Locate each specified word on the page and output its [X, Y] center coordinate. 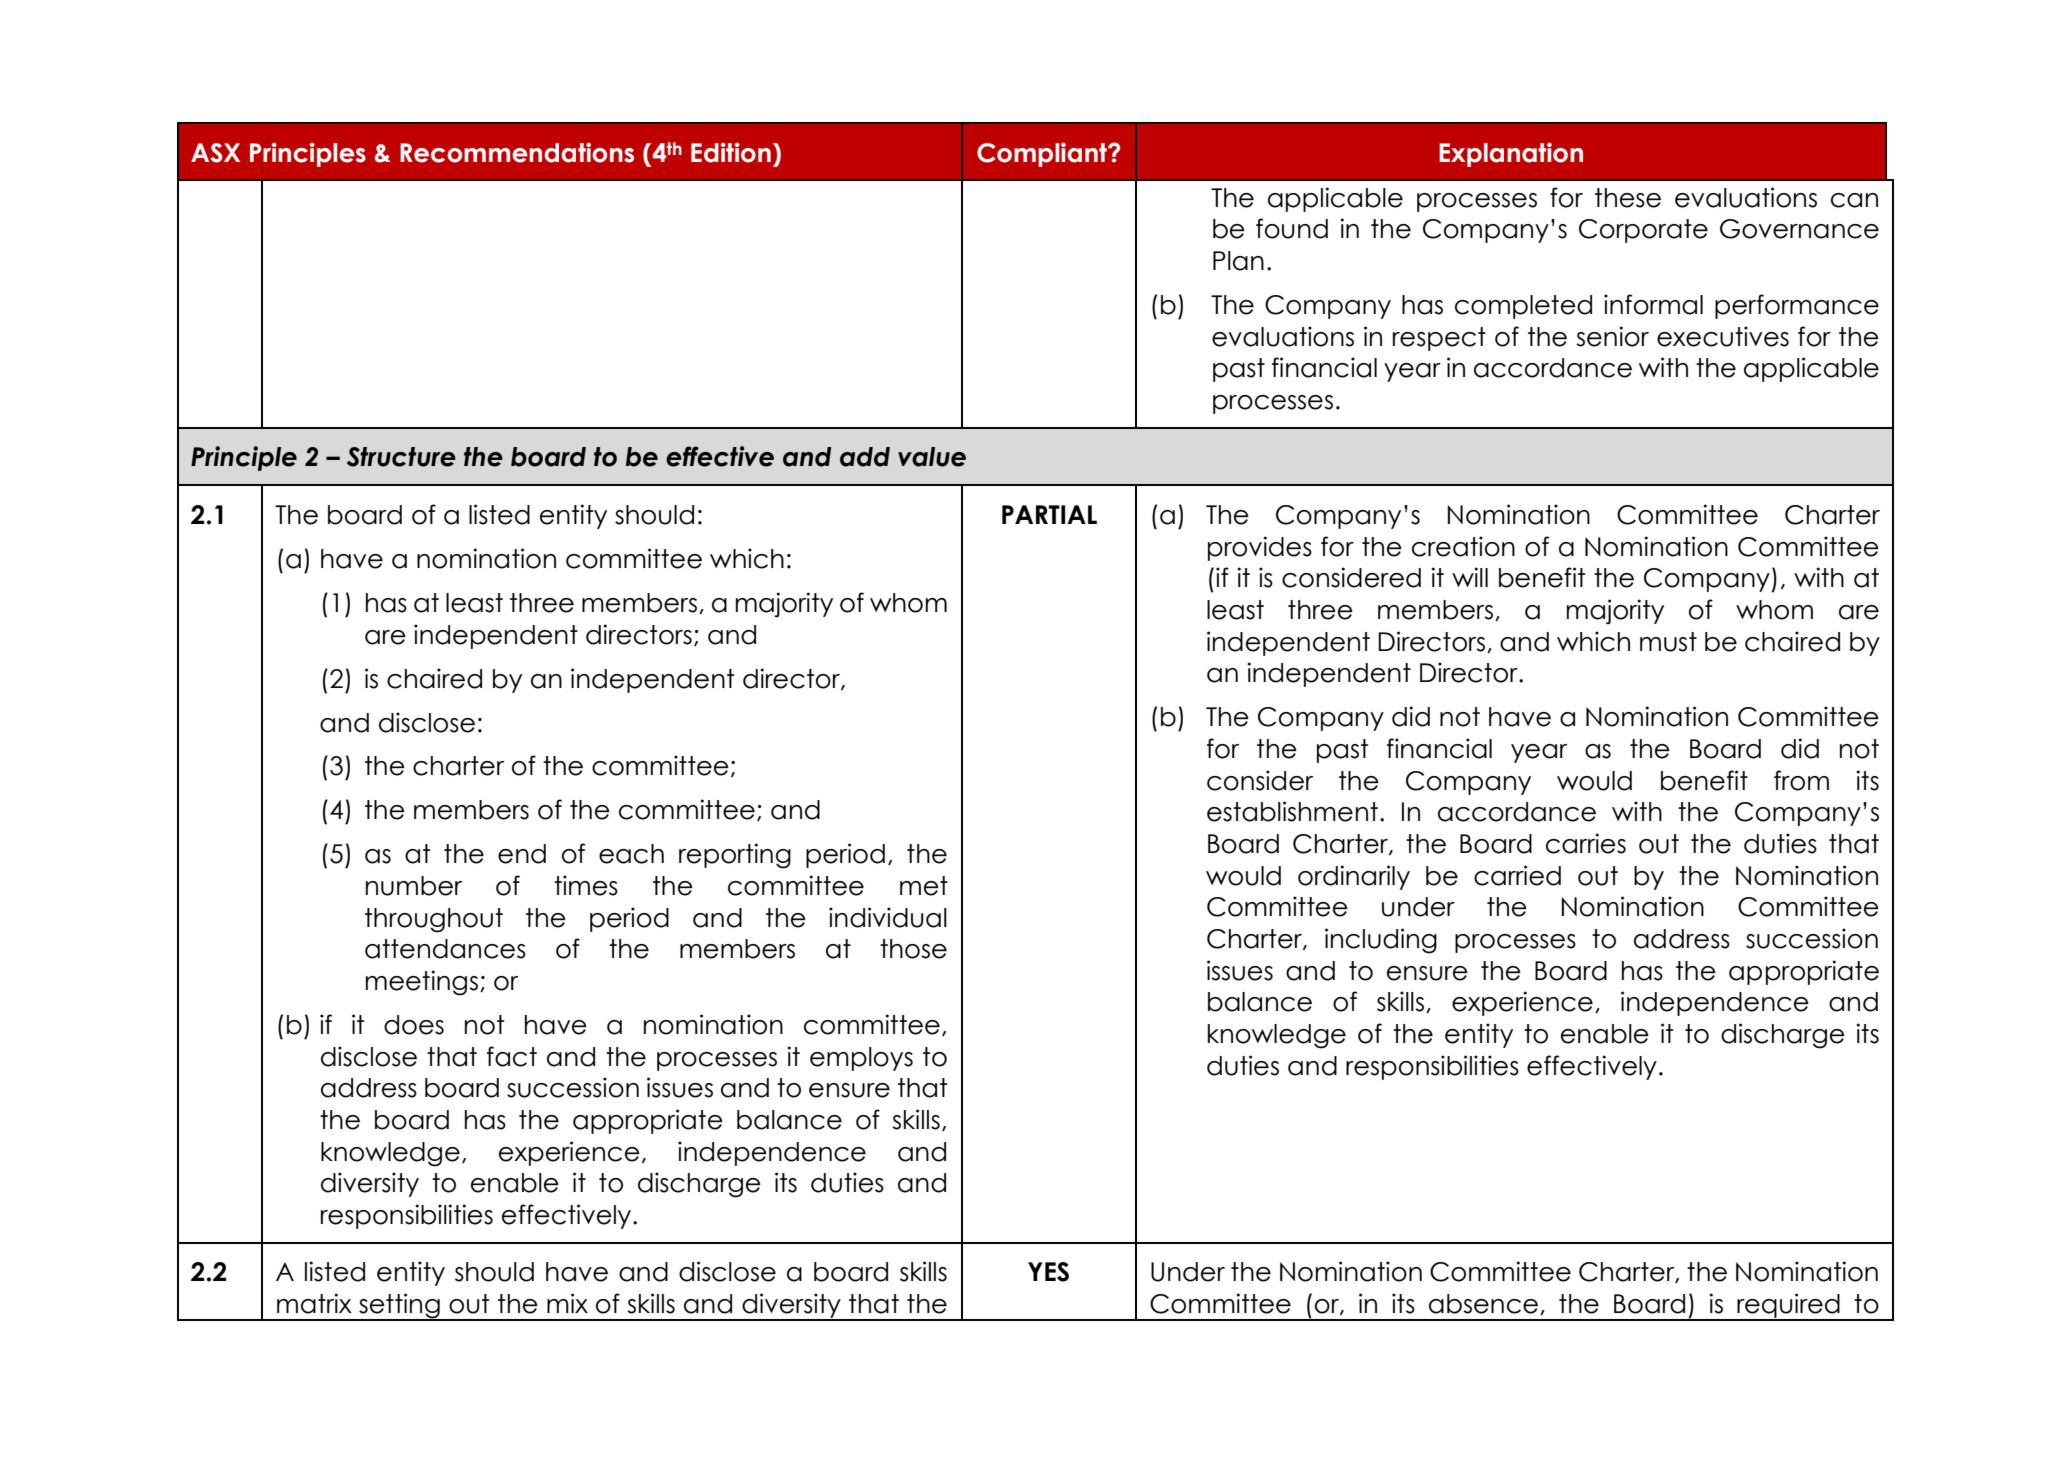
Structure [401, 457]
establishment [1292, 811]
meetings [422, 983]
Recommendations [517, 152]
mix [567, 1303]
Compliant [1043, 154]
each [631, 854]
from [1801, 780]
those [913, 949]
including [1381, 941]
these [1628, 198]
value [932, 457]
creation [1463, 546]
